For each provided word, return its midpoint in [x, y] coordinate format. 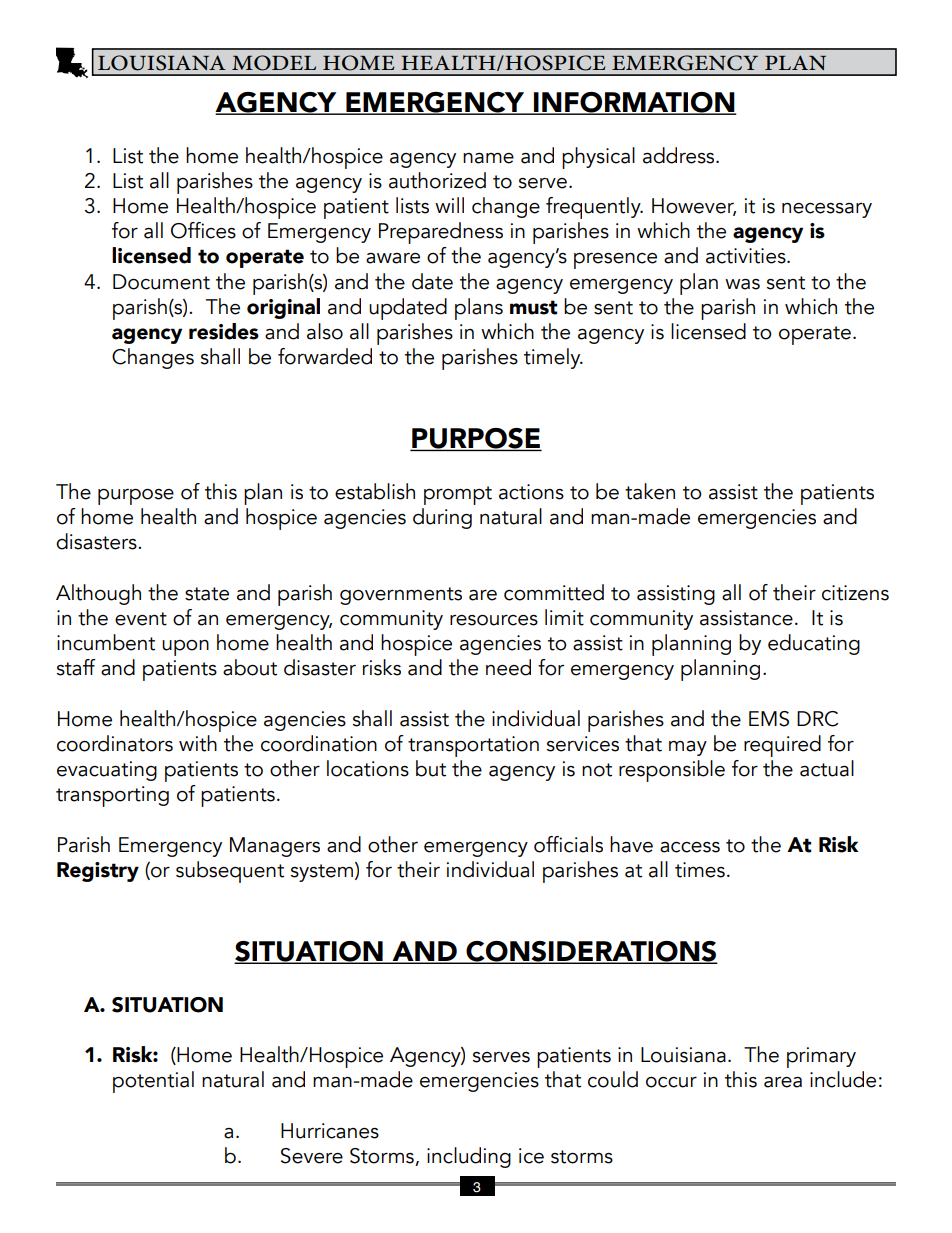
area [783, 1082]
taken [650, 491]
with [198, 743]
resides [224, 331]
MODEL [274, 63]
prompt [458, 495]
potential [153, 1082]
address [680, 155]
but [431, 768]
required [782, 746]
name [488, 158]
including [469, 1157]
